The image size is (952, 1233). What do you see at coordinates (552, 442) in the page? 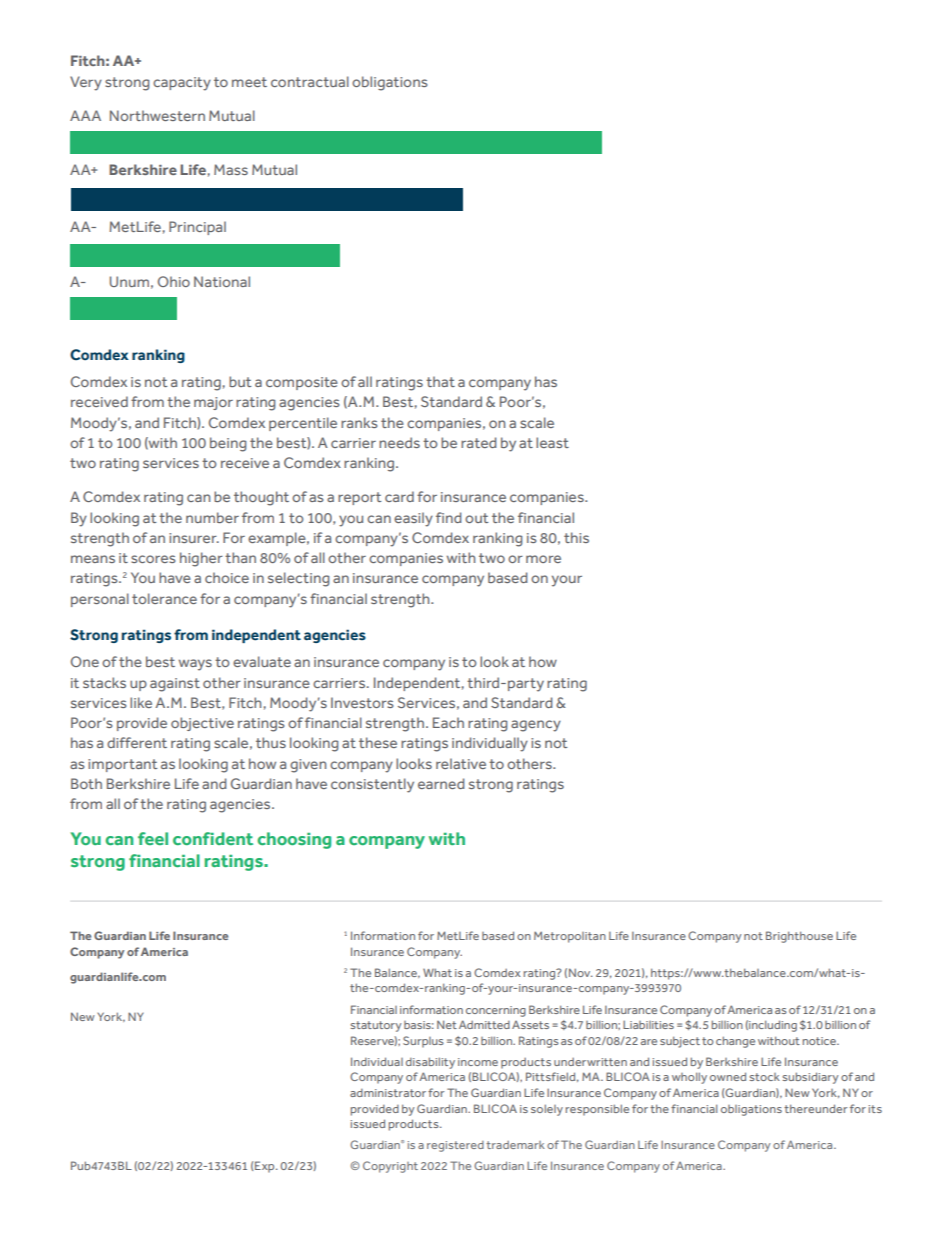
I see `least` at bounding box center [552, 442].
